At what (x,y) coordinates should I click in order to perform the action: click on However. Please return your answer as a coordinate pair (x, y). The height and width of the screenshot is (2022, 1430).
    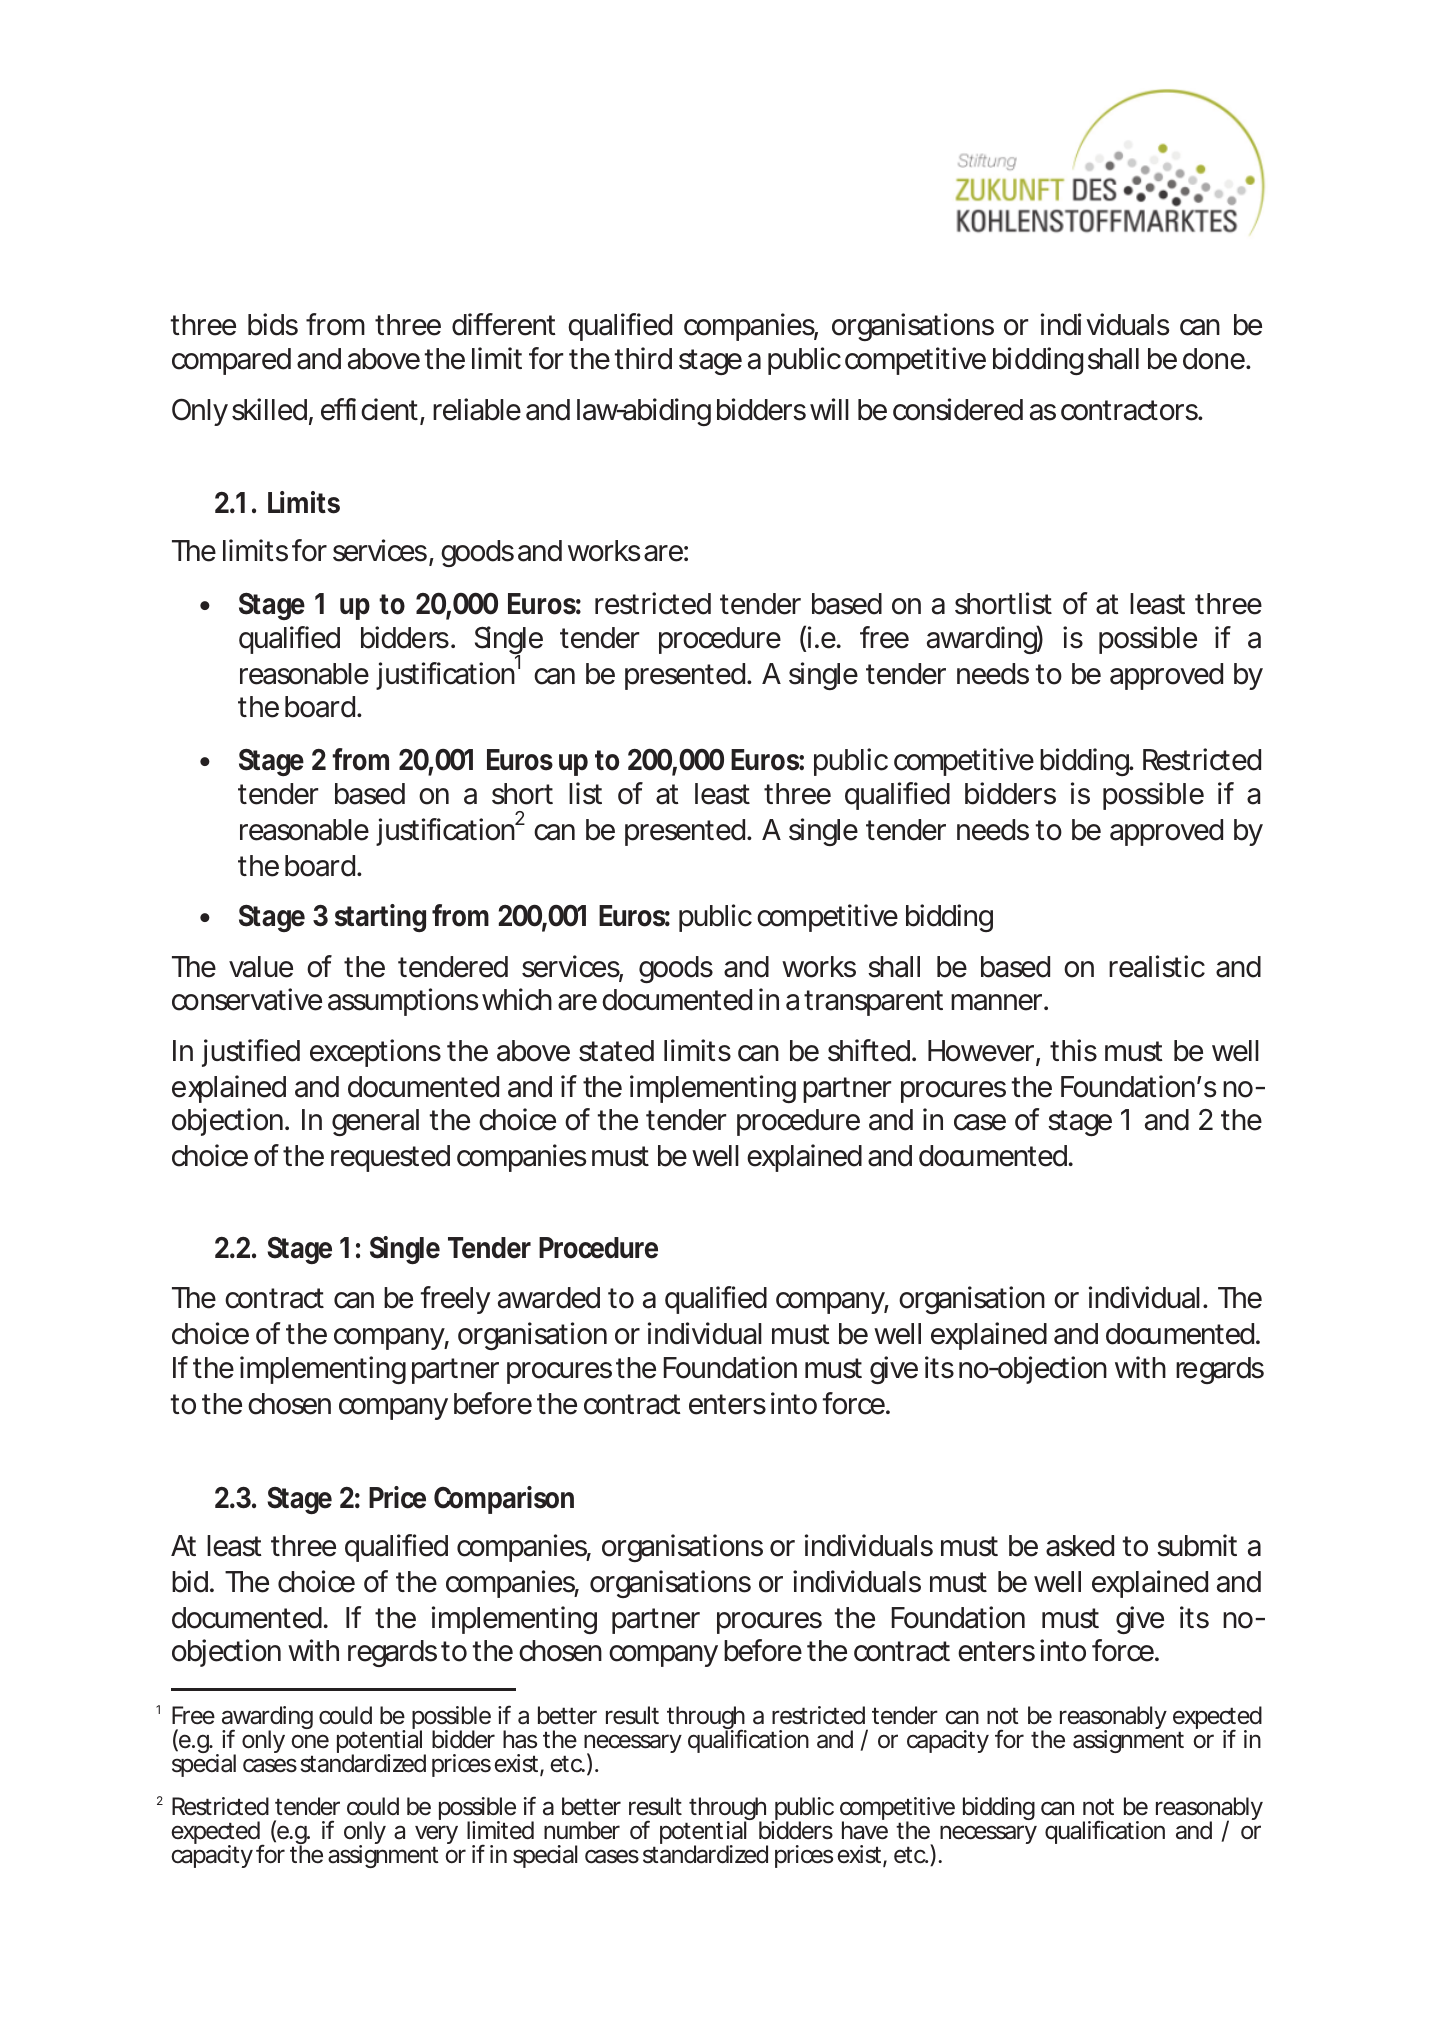
    Looking at the image, I should click on (981, 1051).
